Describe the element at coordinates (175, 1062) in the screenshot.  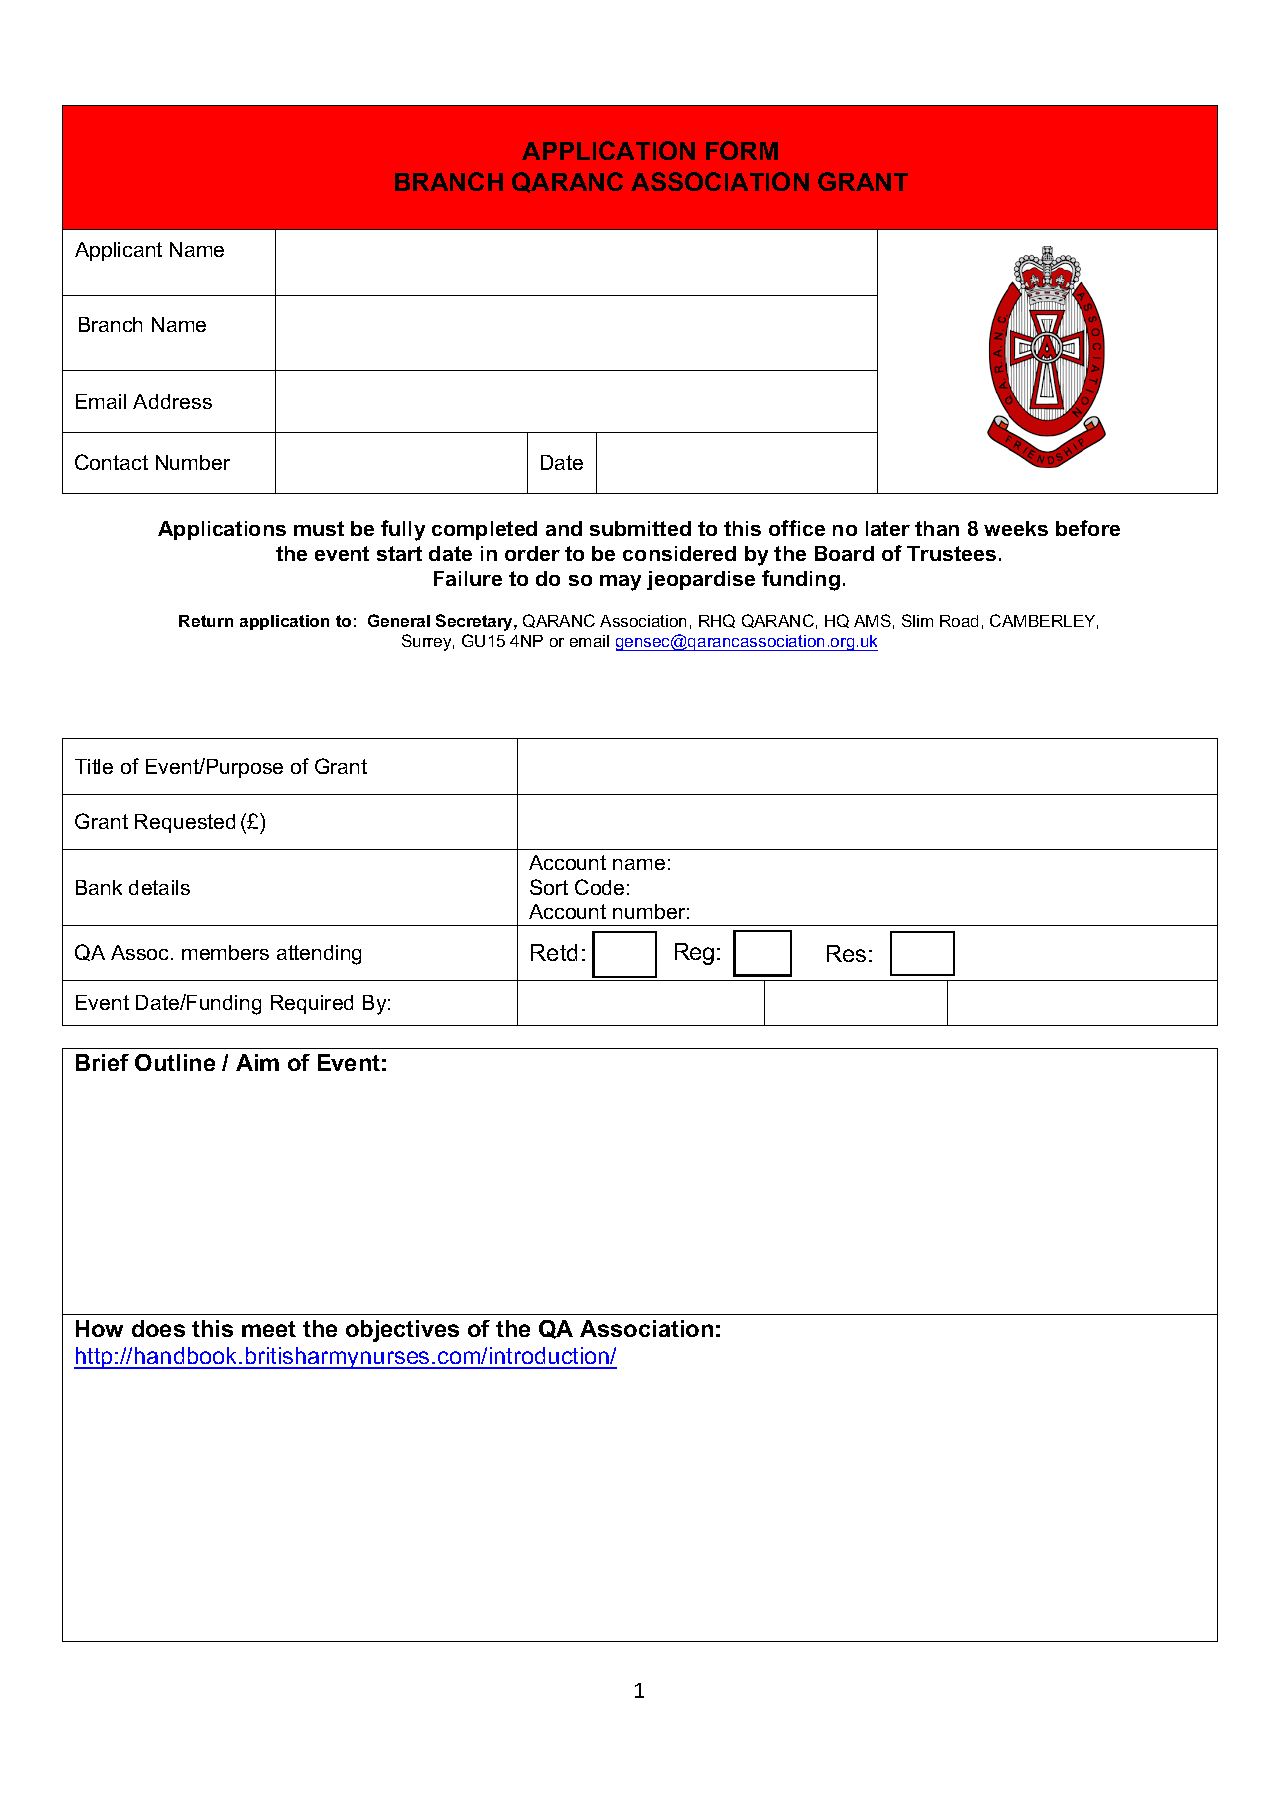
I see `Outline` at that location.
